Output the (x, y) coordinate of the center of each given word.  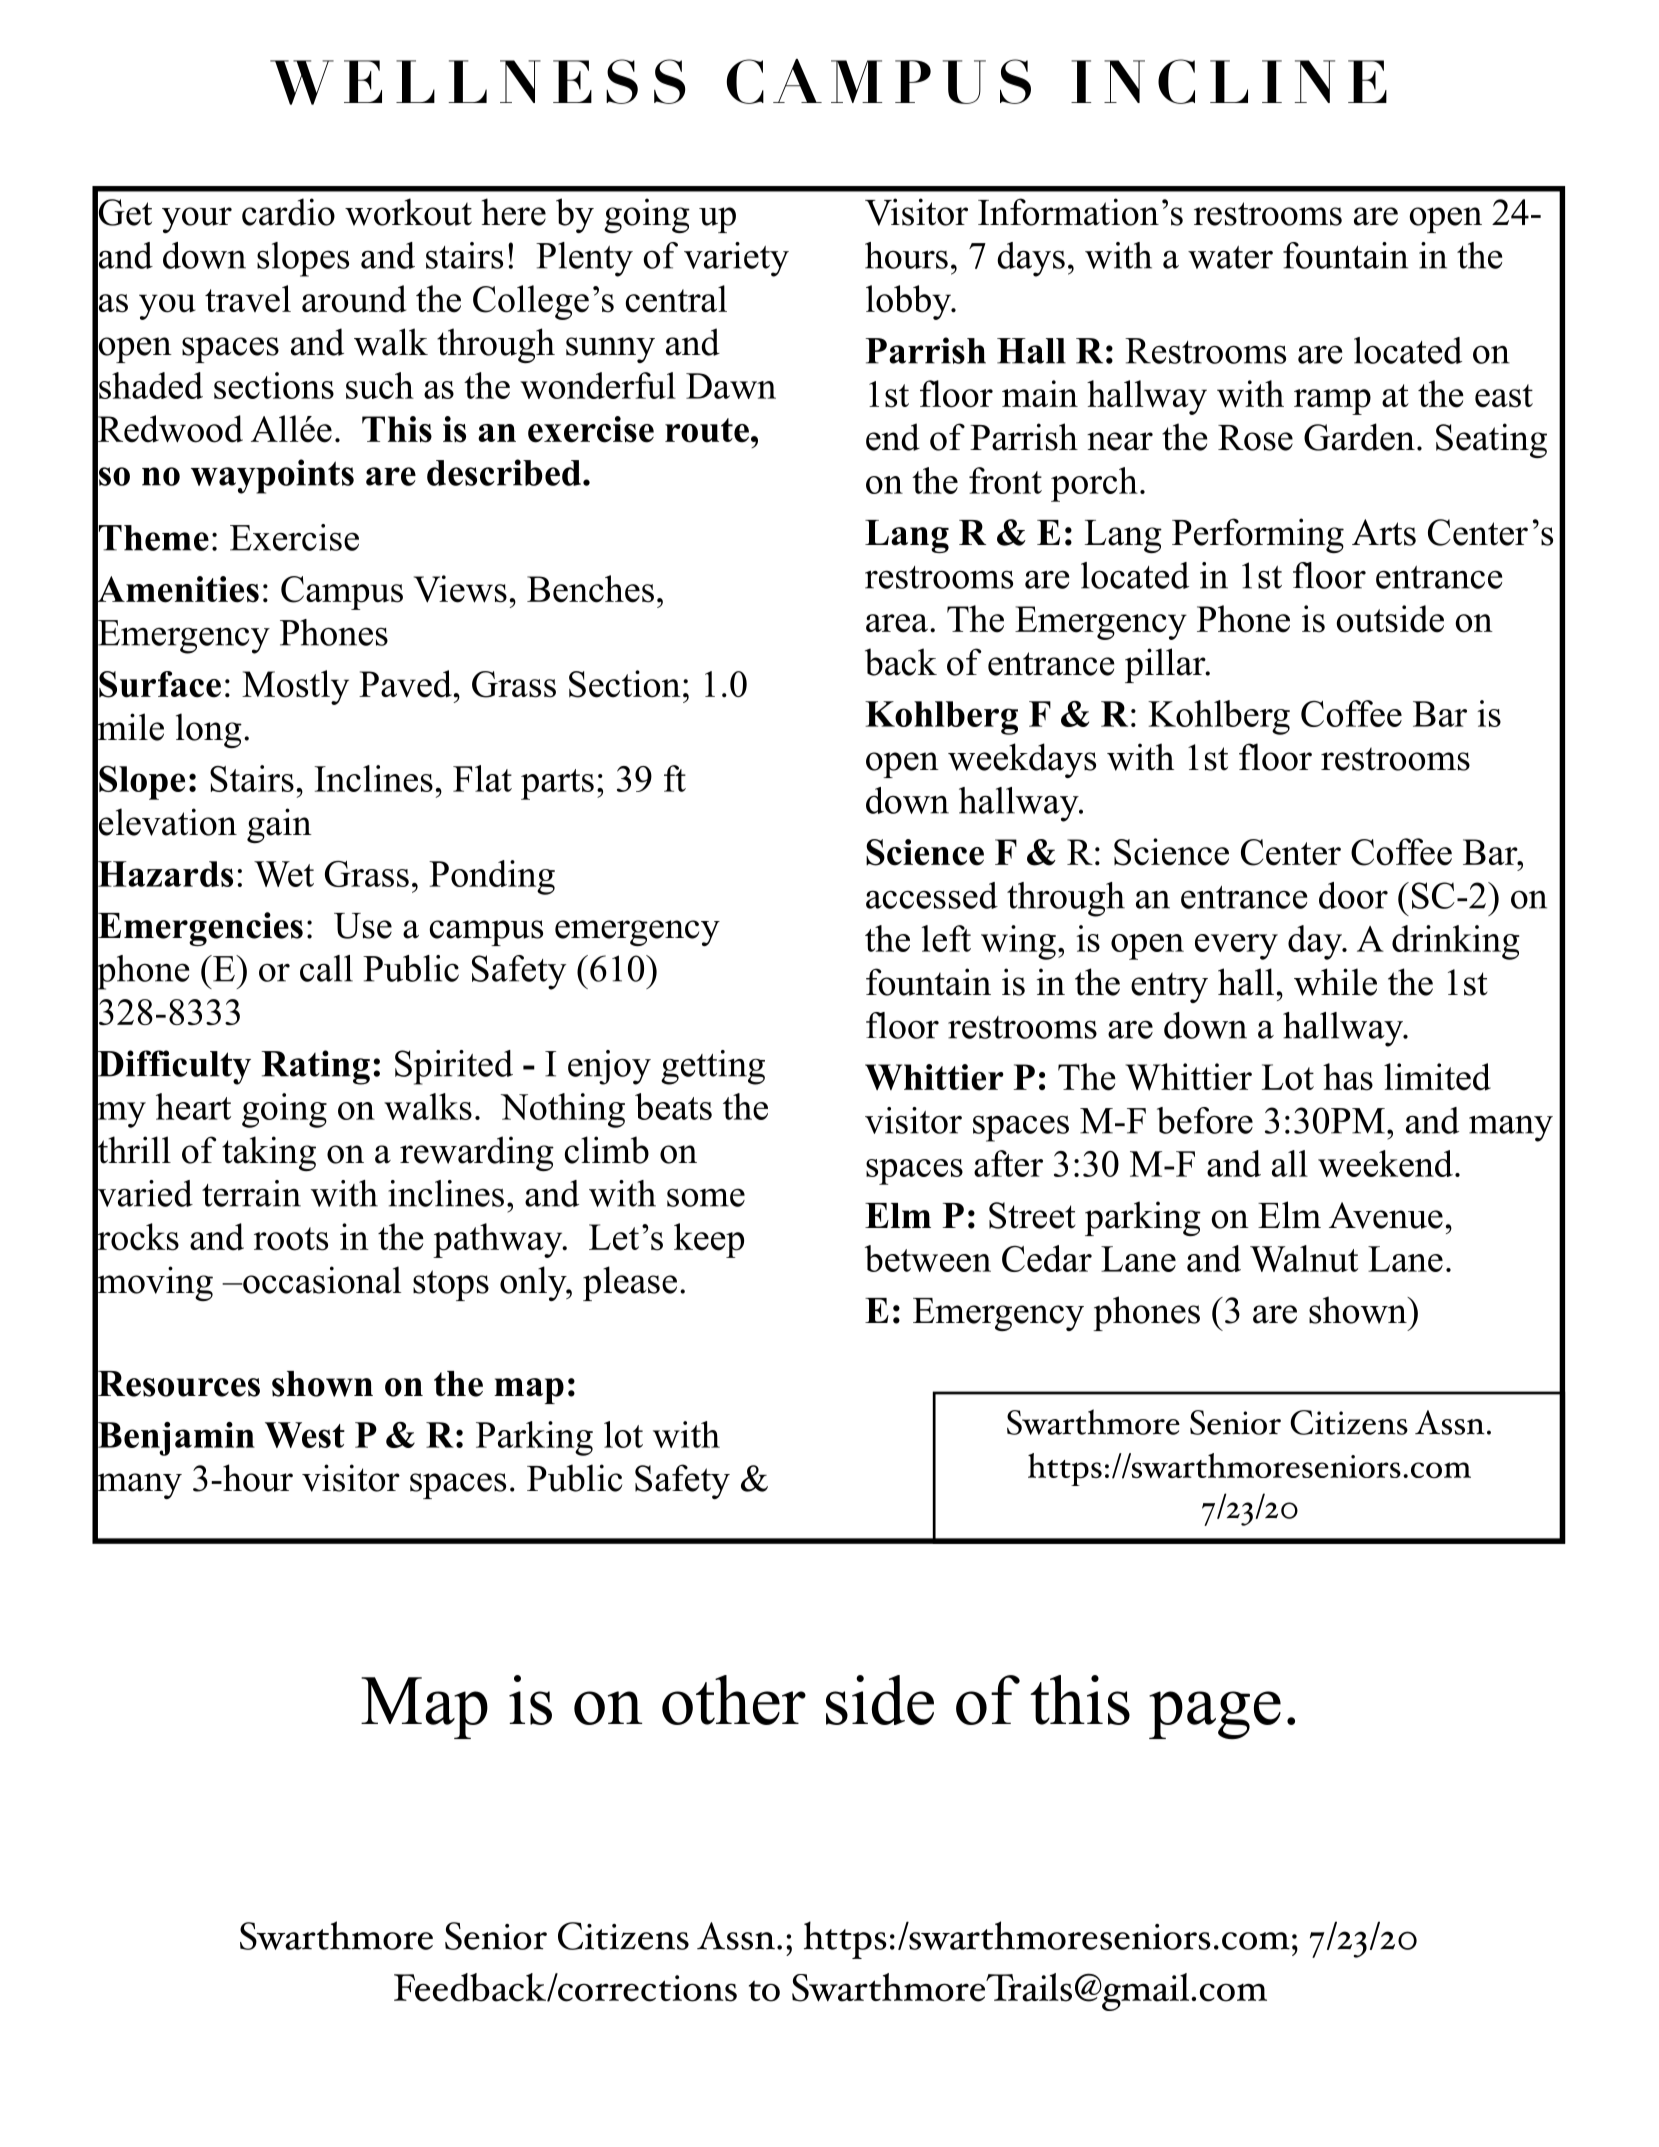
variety (736, 259)
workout (408, 212)
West (305, 1435)
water (1230, 257)
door (1353, 895)
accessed (932, 895)
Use (363, 926)
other (734, 1700)
